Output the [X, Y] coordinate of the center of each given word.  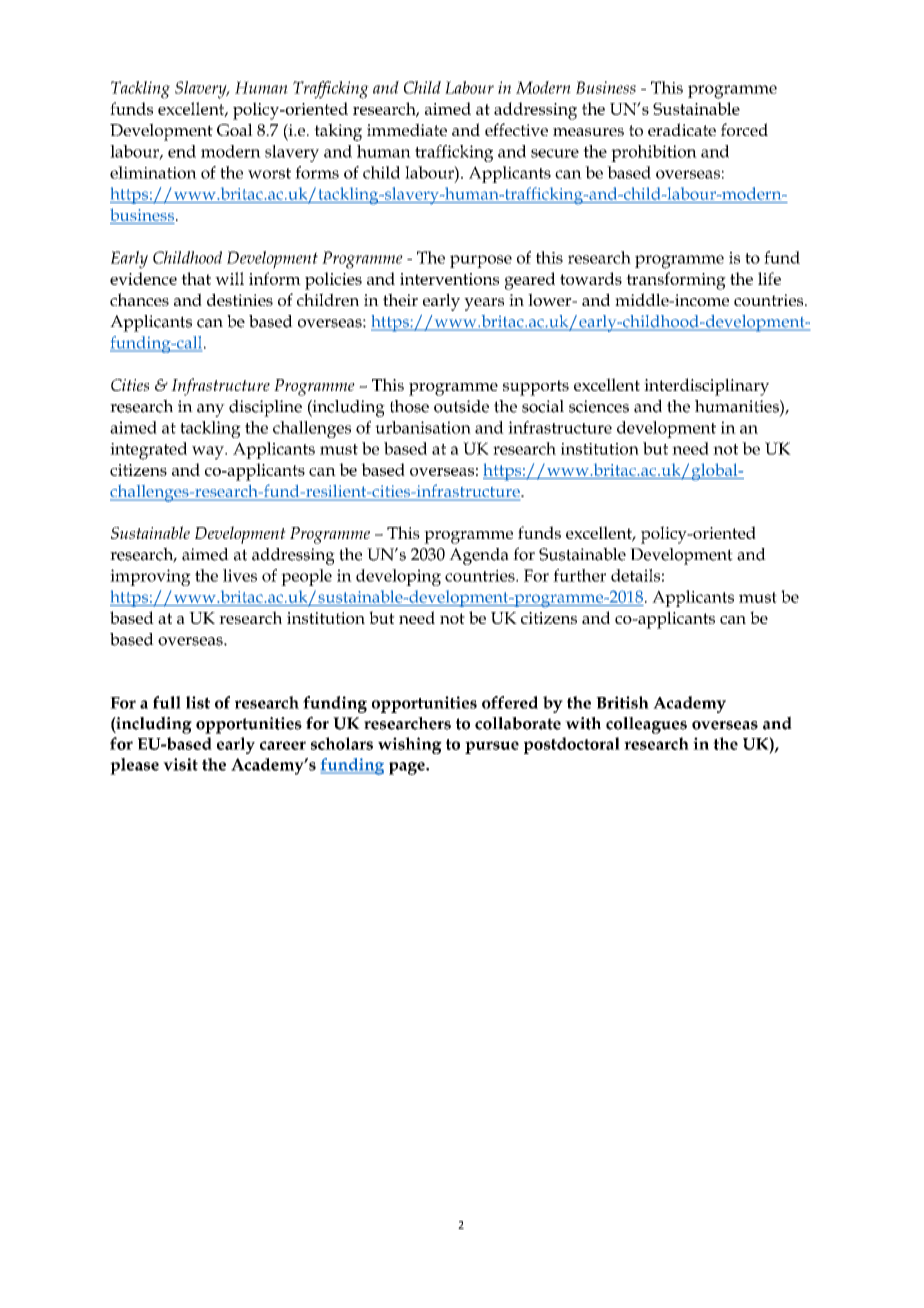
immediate [407, 129]
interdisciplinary [706, 387]
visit [180, 764]
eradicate [682, 129]
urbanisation [423, 427]
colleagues [646, 725]
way [209, 453]
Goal [235, 129]
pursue [492, 747]
